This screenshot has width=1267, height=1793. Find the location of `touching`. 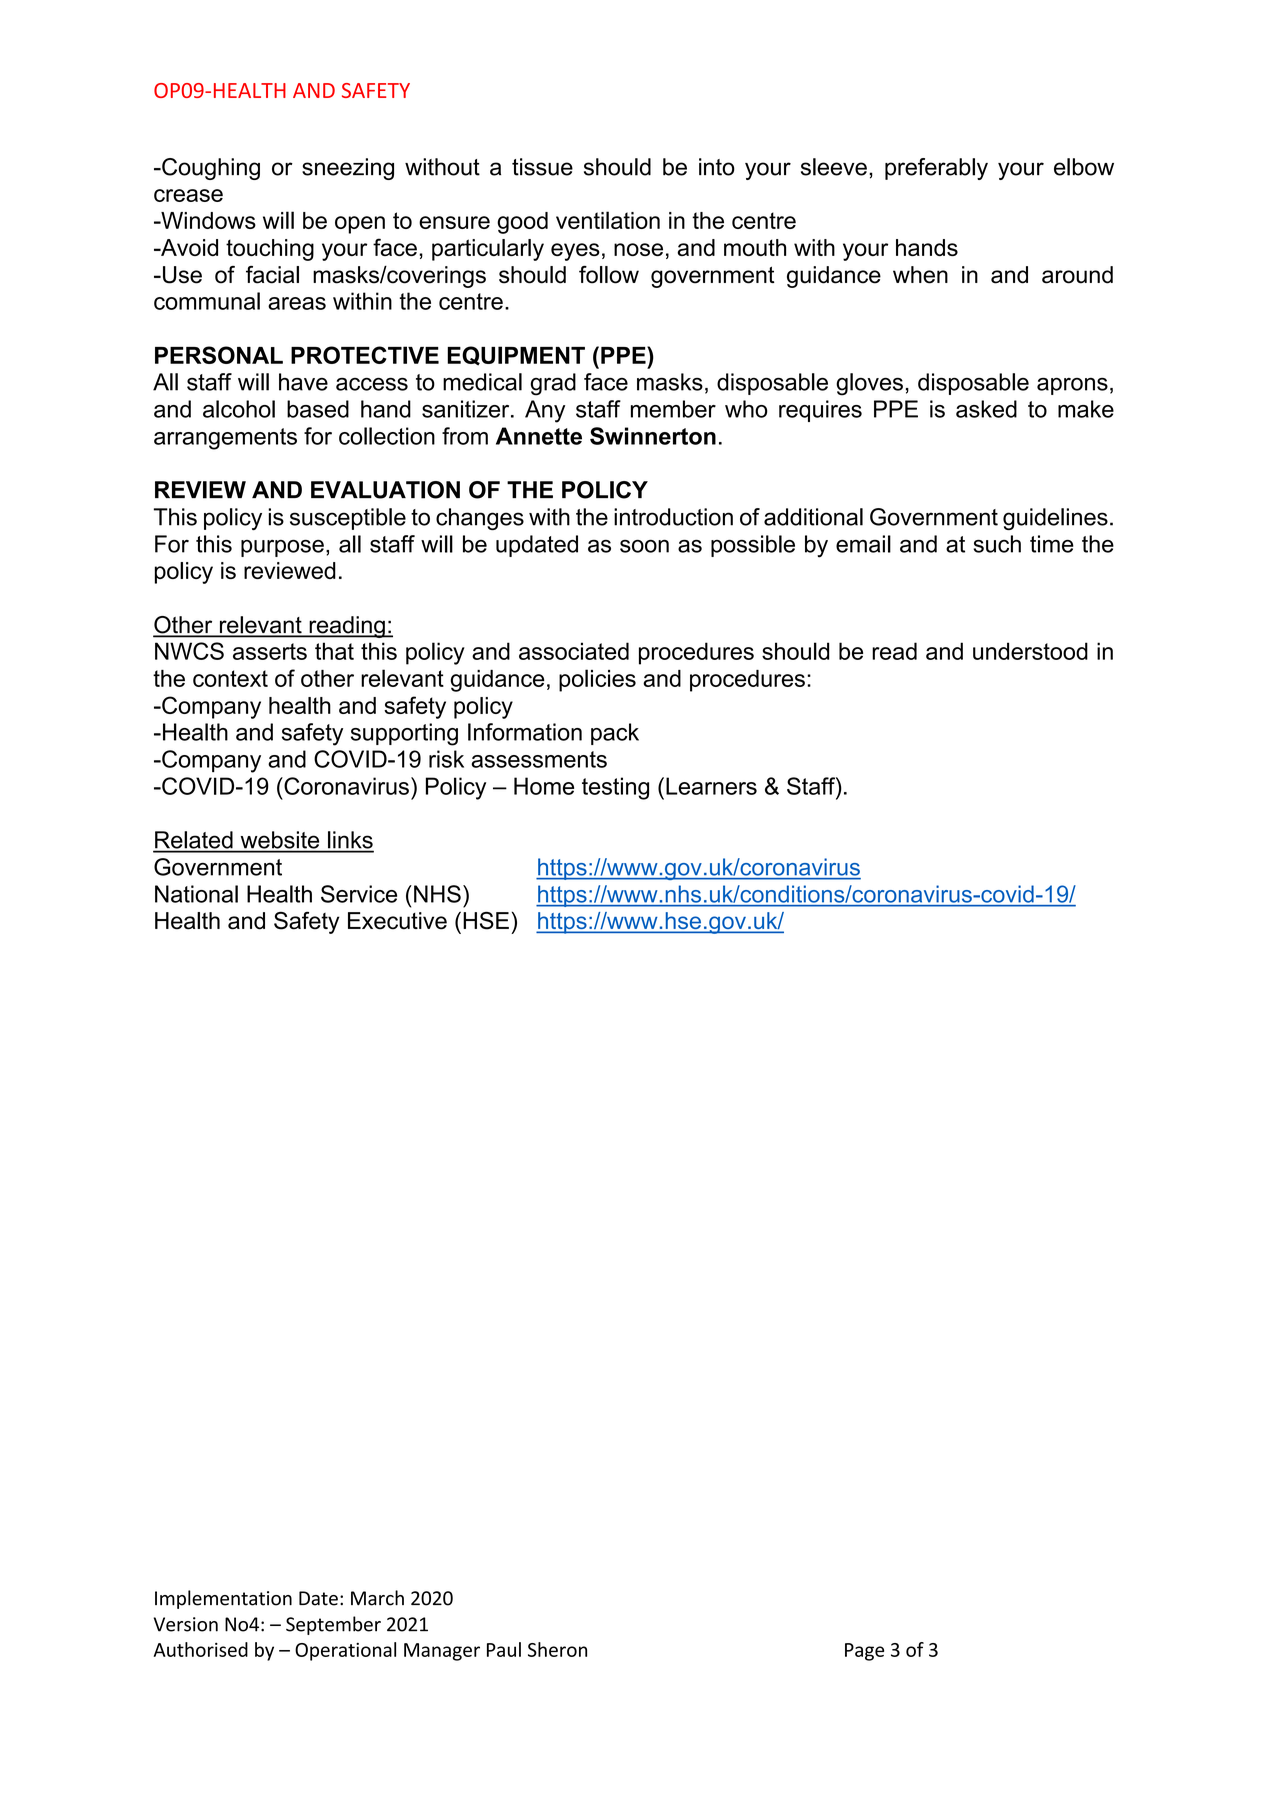

touching is located at coordinates (270, 250).
